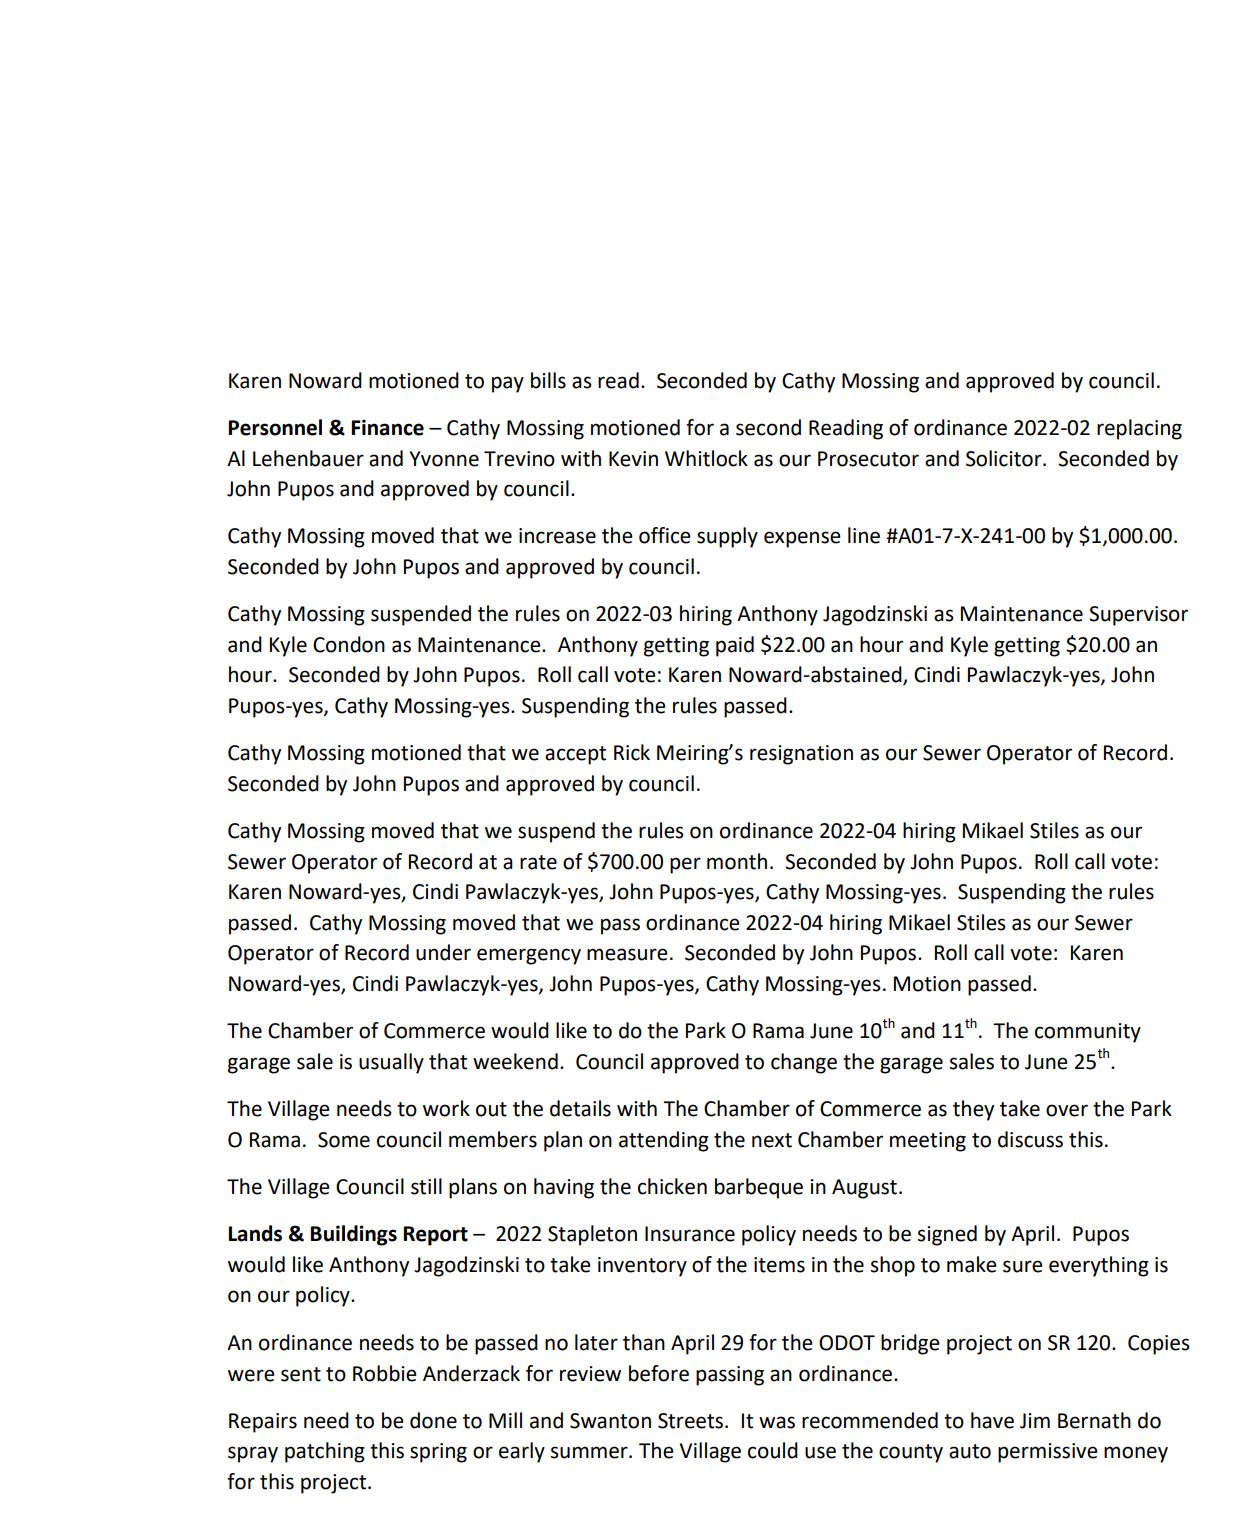 This image has height=1518, width=1257. I want to click on Supervisor, so click(1138, 616).
